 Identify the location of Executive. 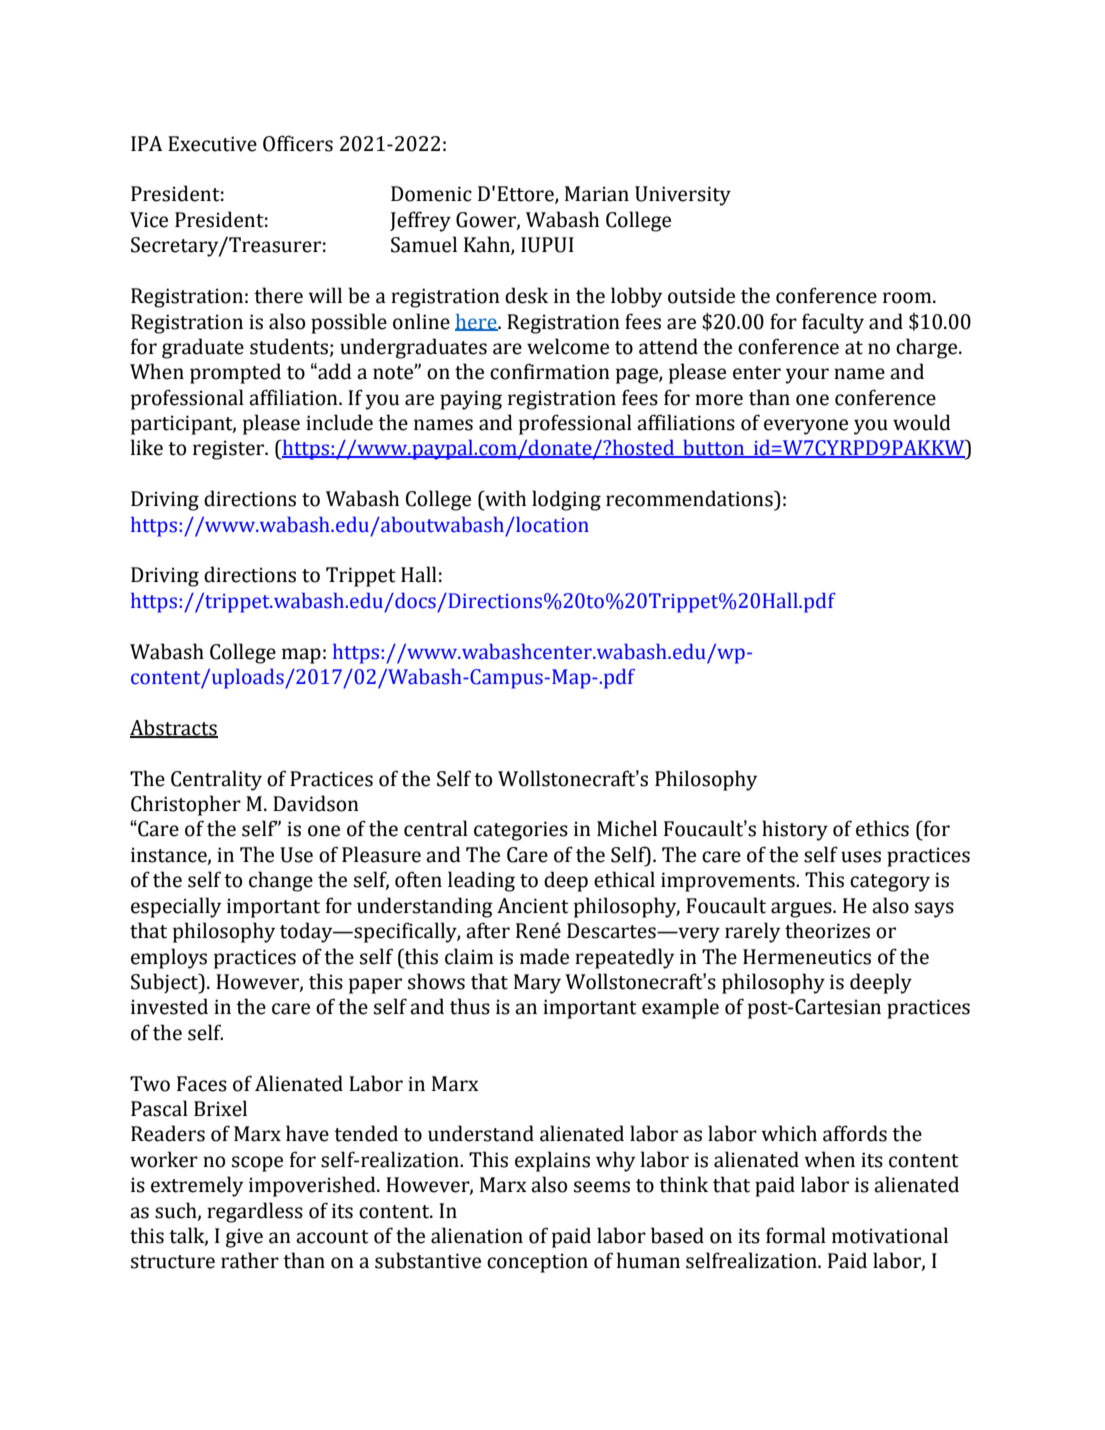
(212, 144).
